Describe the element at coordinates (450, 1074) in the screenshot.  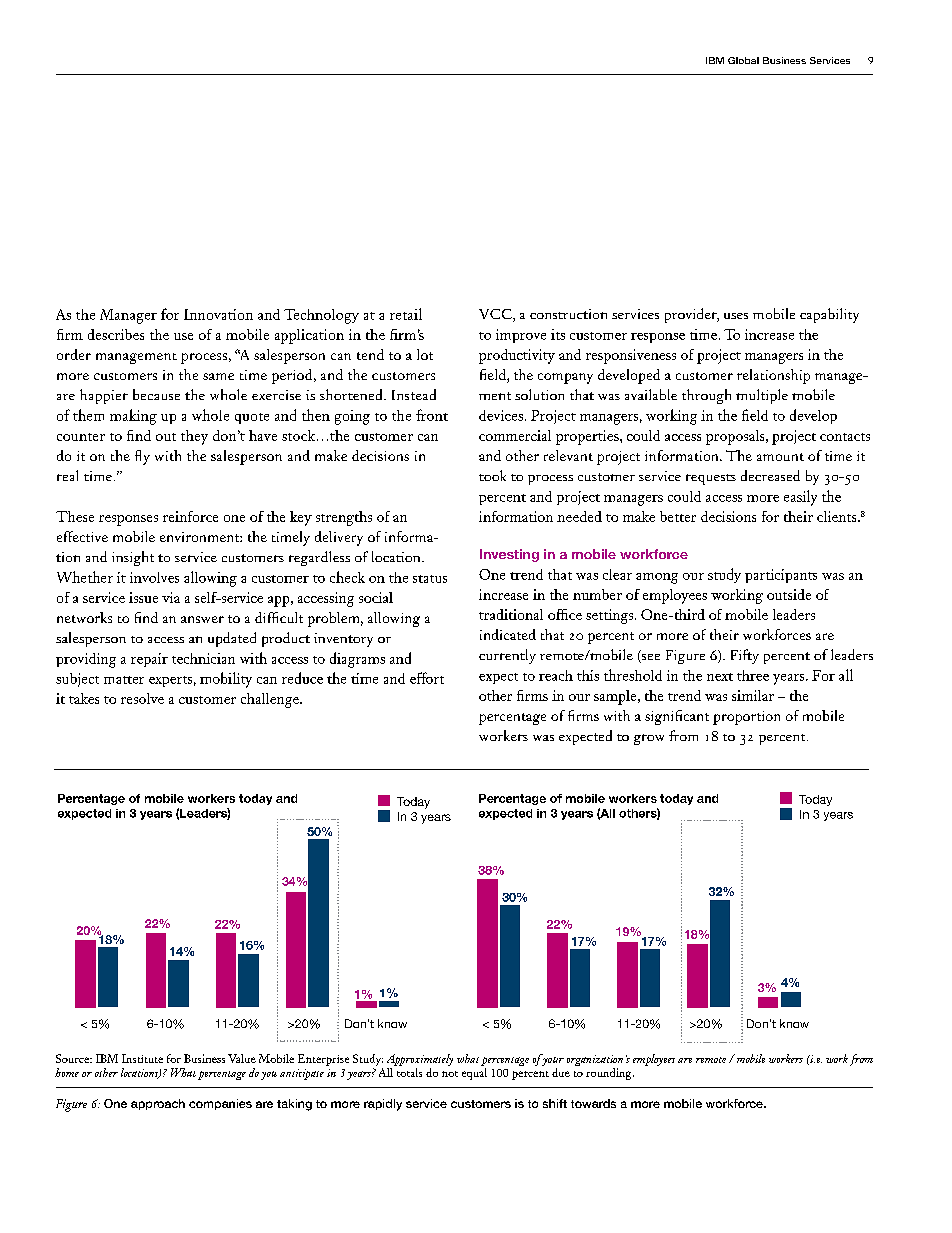
I see `not` at that location.
